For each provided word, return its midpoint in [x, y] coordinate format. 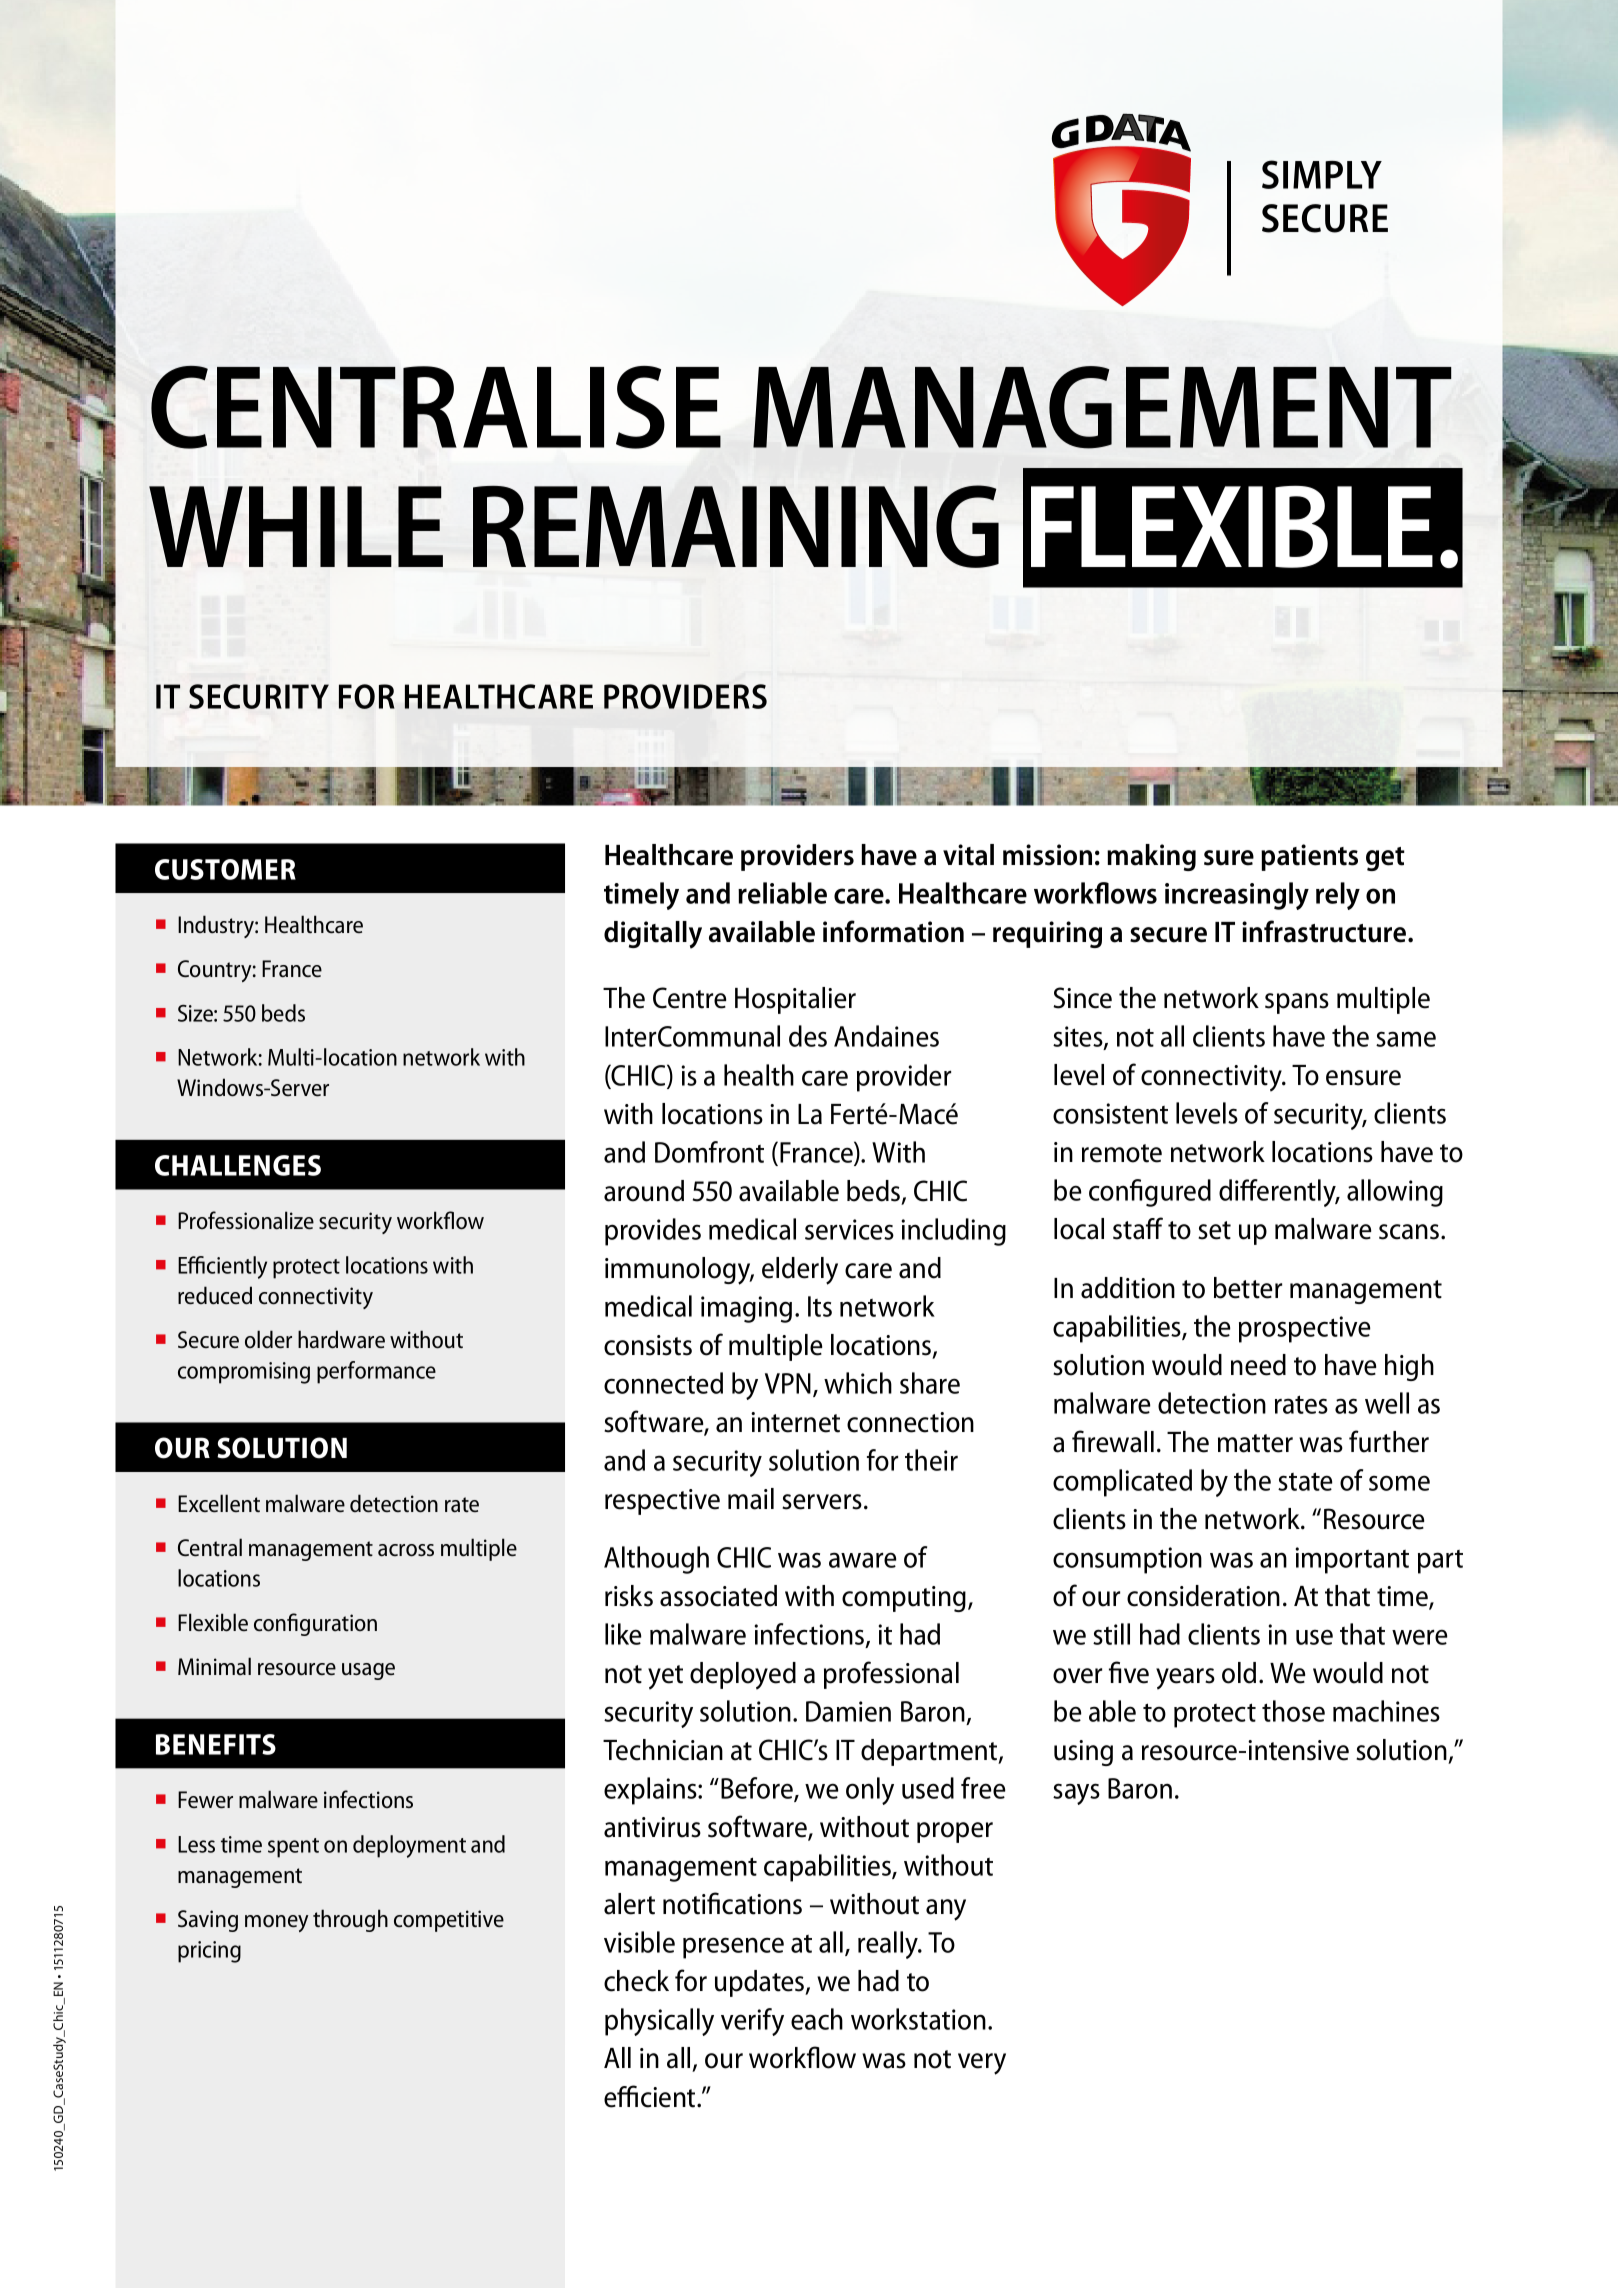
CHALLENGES [238, 1165]
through [350, 1920]
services [849, 1229]
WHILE [296, 526]
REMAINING [736, 526]
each [817, 2019]
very [982, 2064]
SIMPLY [1322, 174]
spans [1297, 1003]
